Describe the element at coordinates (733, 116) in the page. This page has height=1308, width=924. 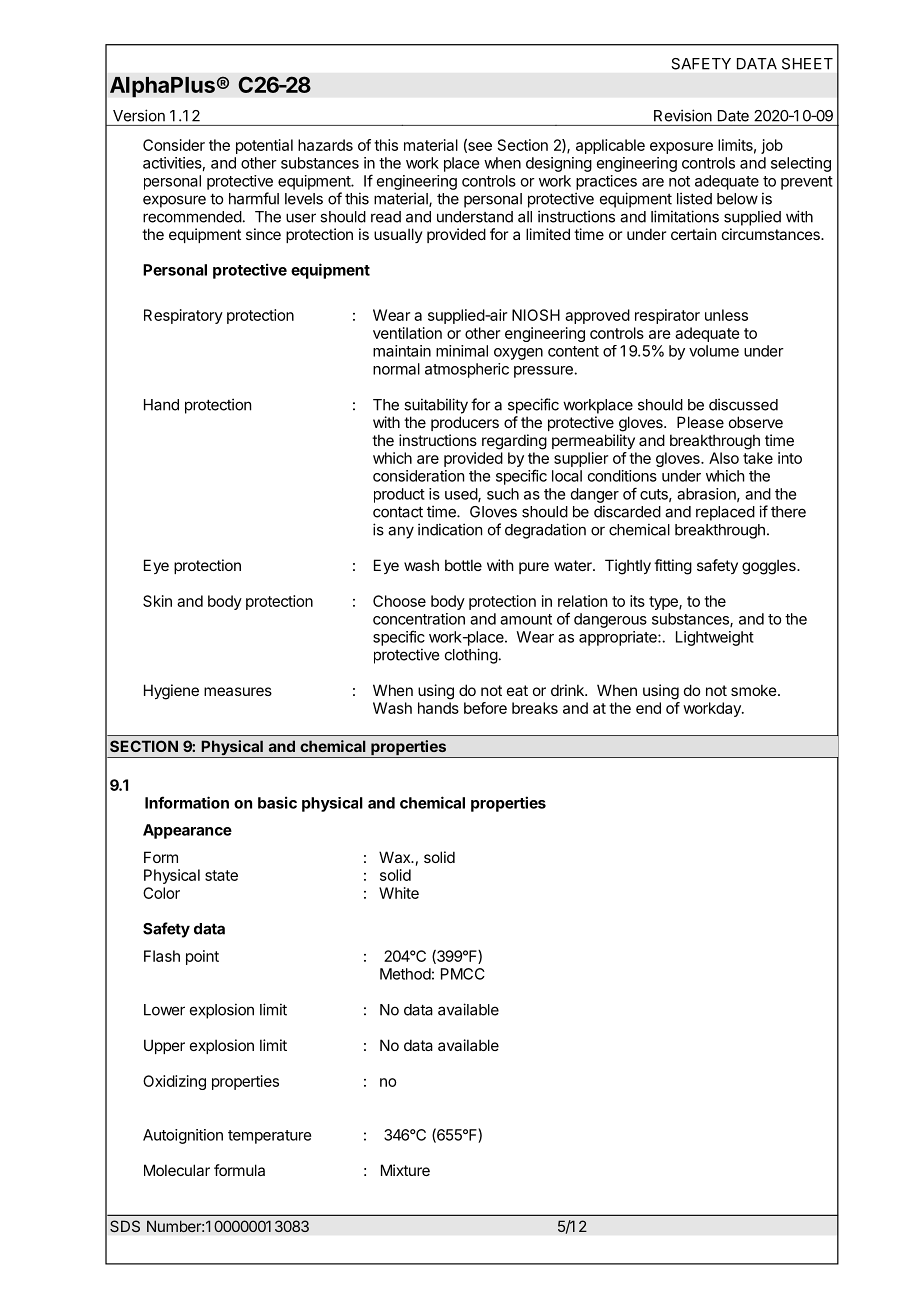
I see `Date` at that location.
